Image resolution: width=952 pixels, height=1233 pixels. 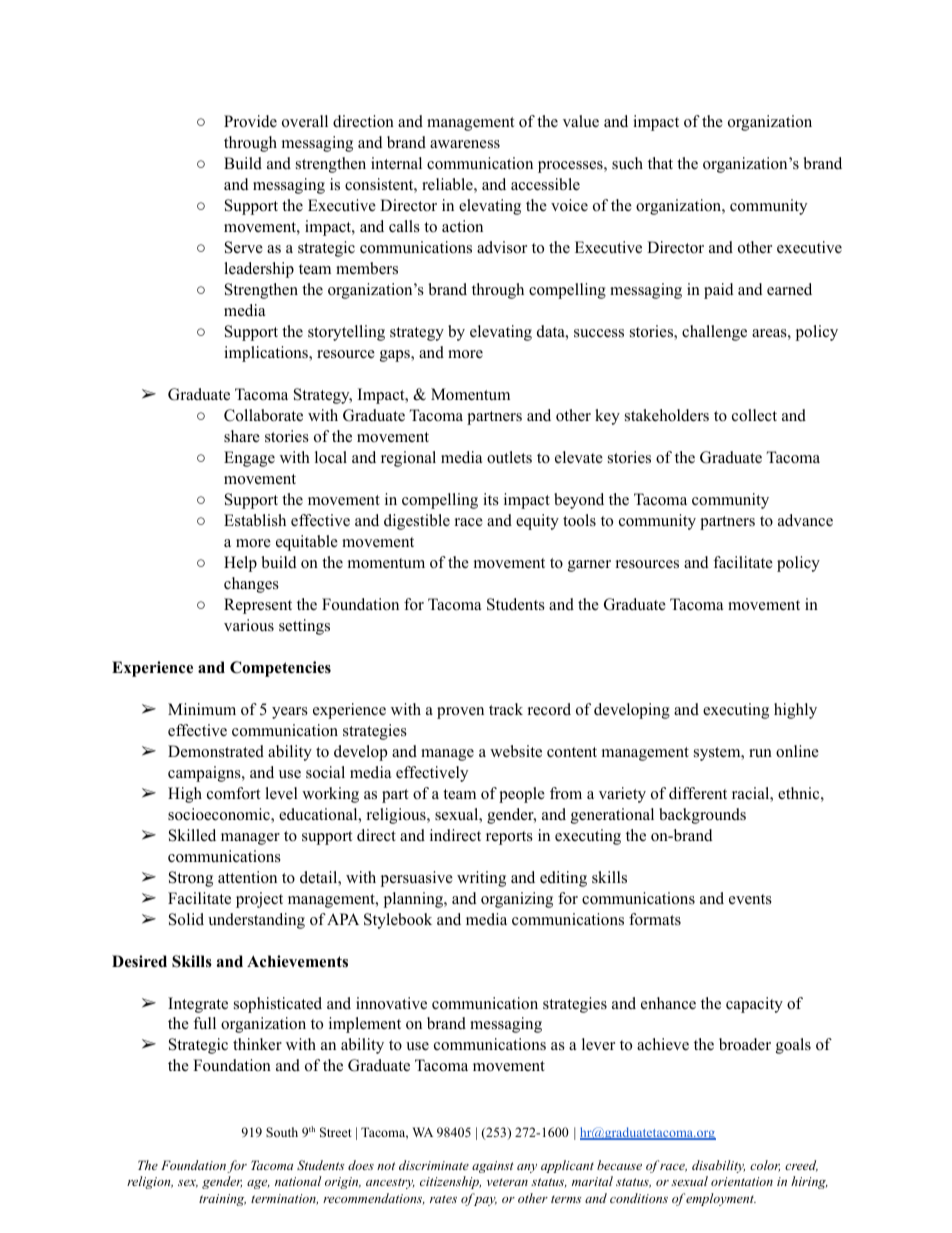 I want to click on various, so click(x=249, y=625).
